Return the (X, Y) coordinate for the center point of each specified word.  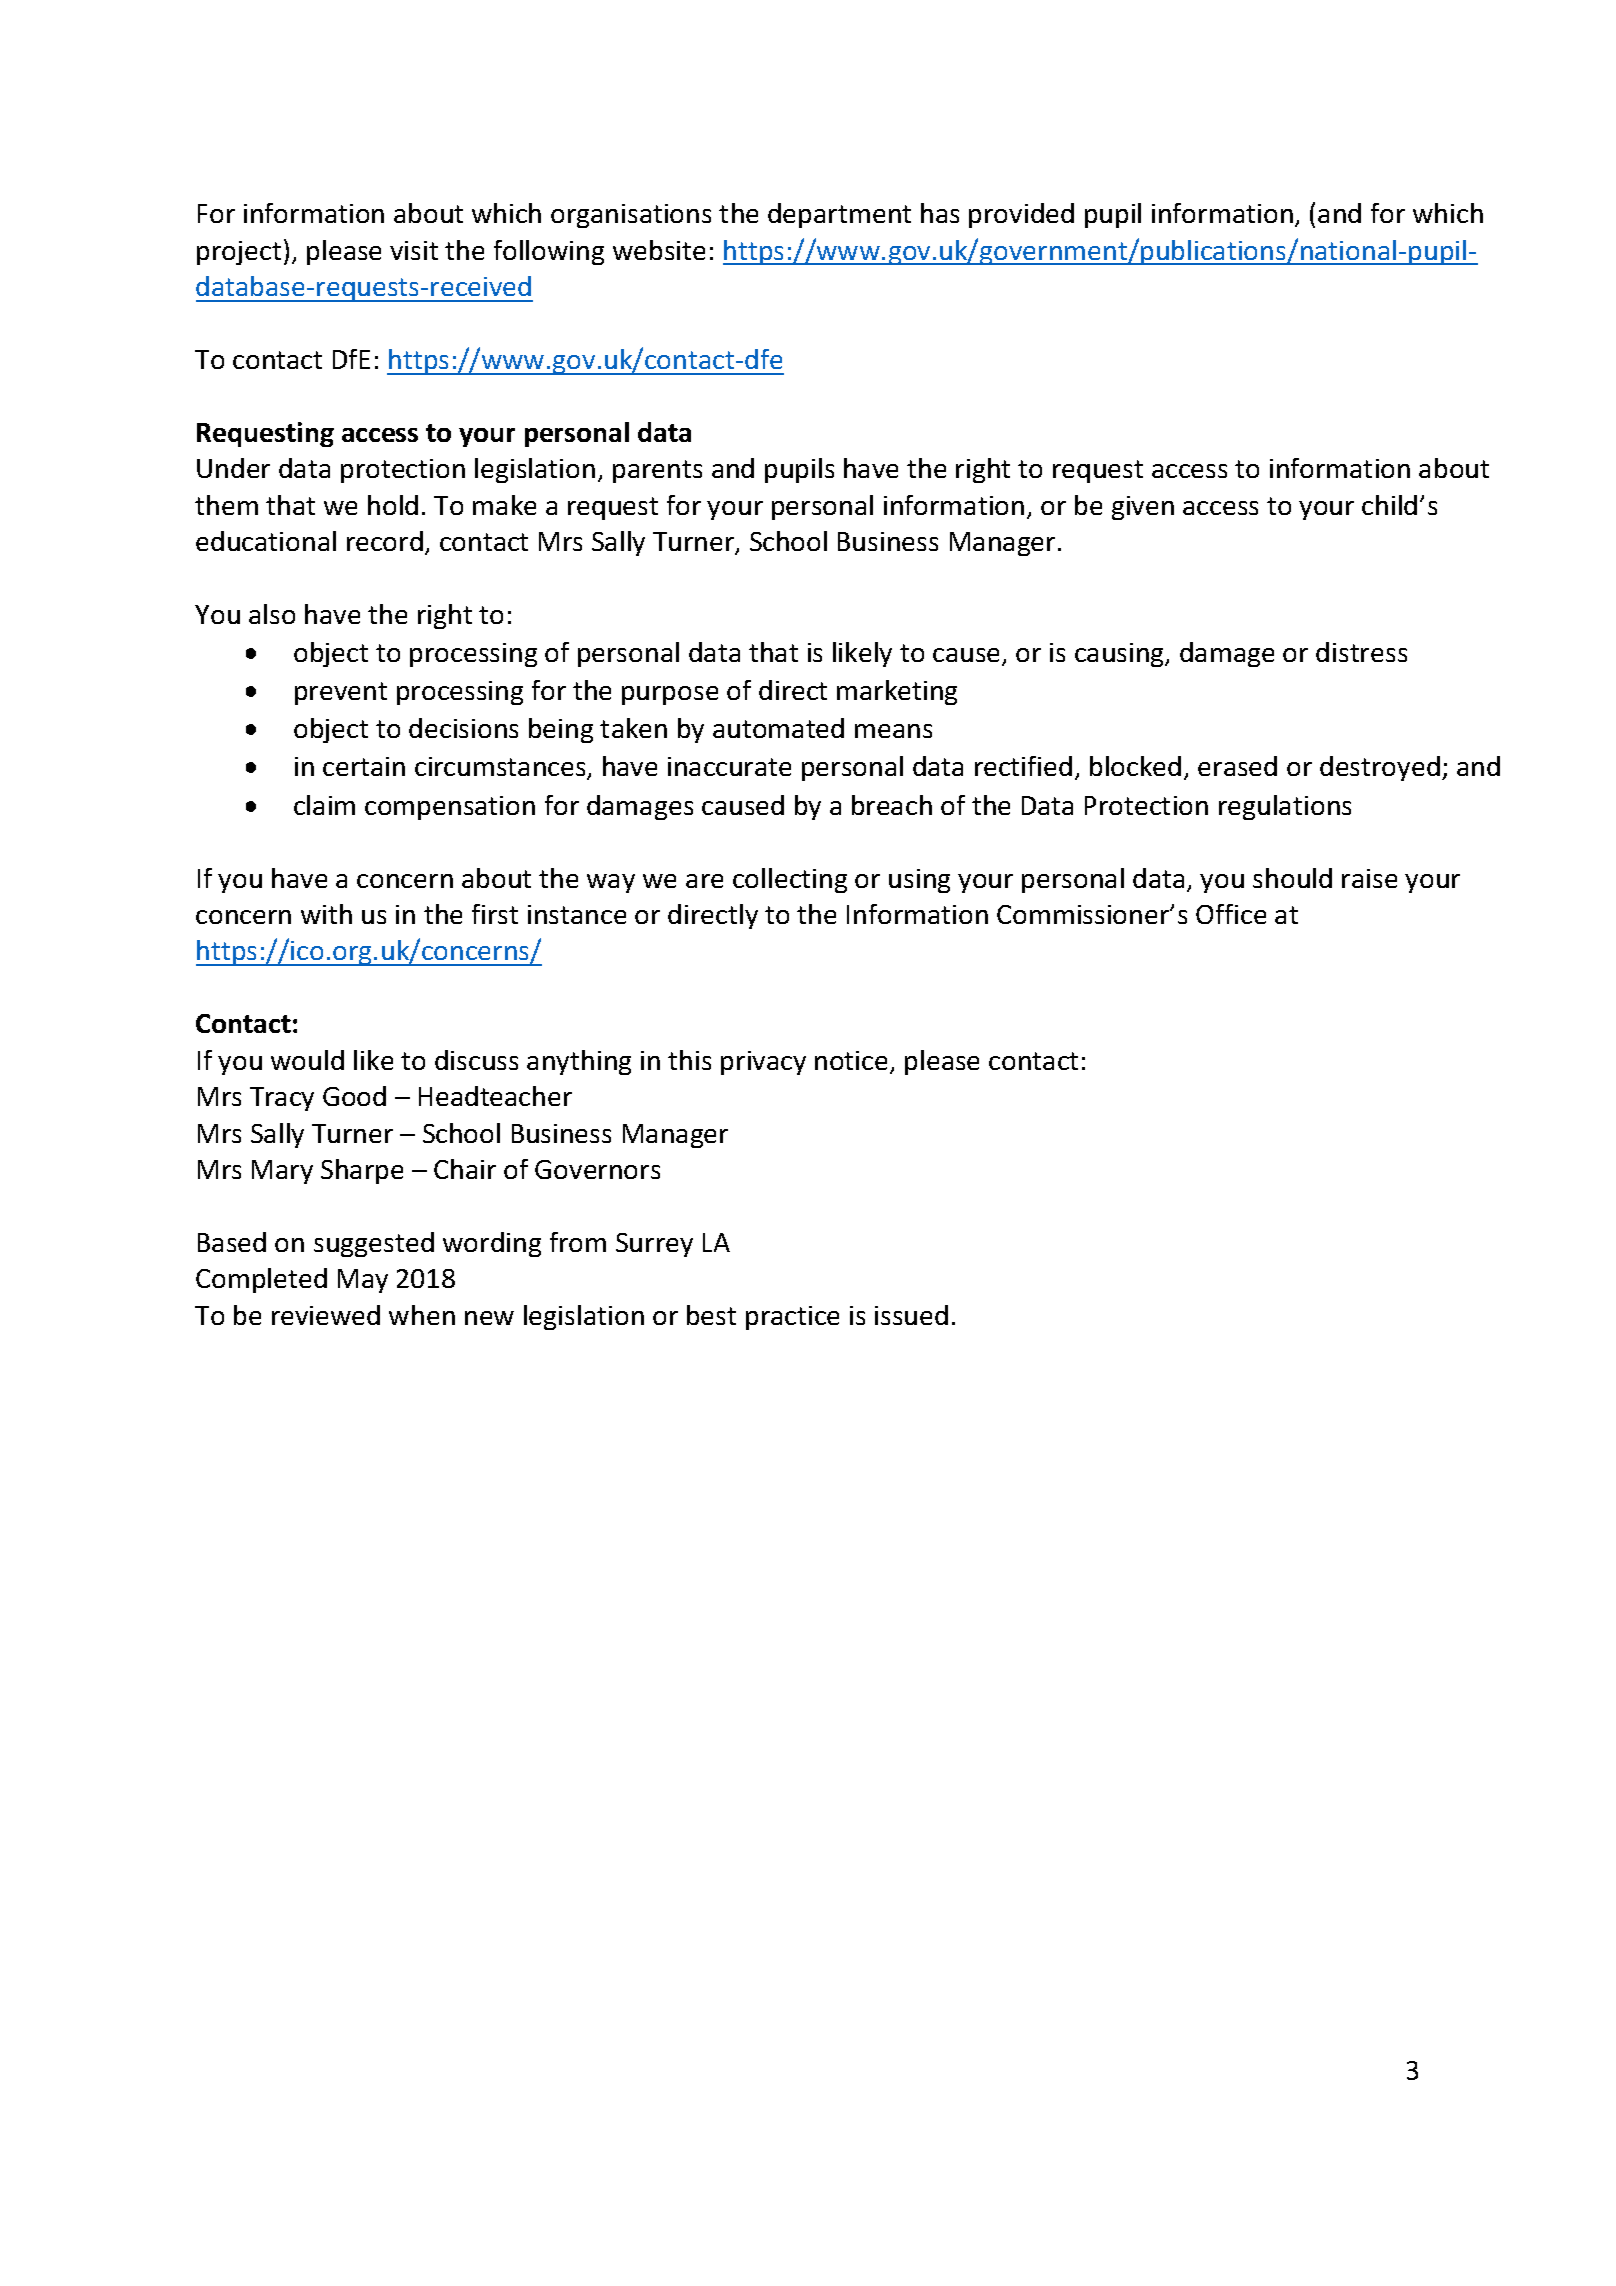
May (363, 1281)
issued (911, 1315)
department (839, 215)
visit (414, 250)
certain (364, 766)
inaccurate (729, 766)
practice (792, 1318)
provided (1021, 215)
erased (1237, 766)
